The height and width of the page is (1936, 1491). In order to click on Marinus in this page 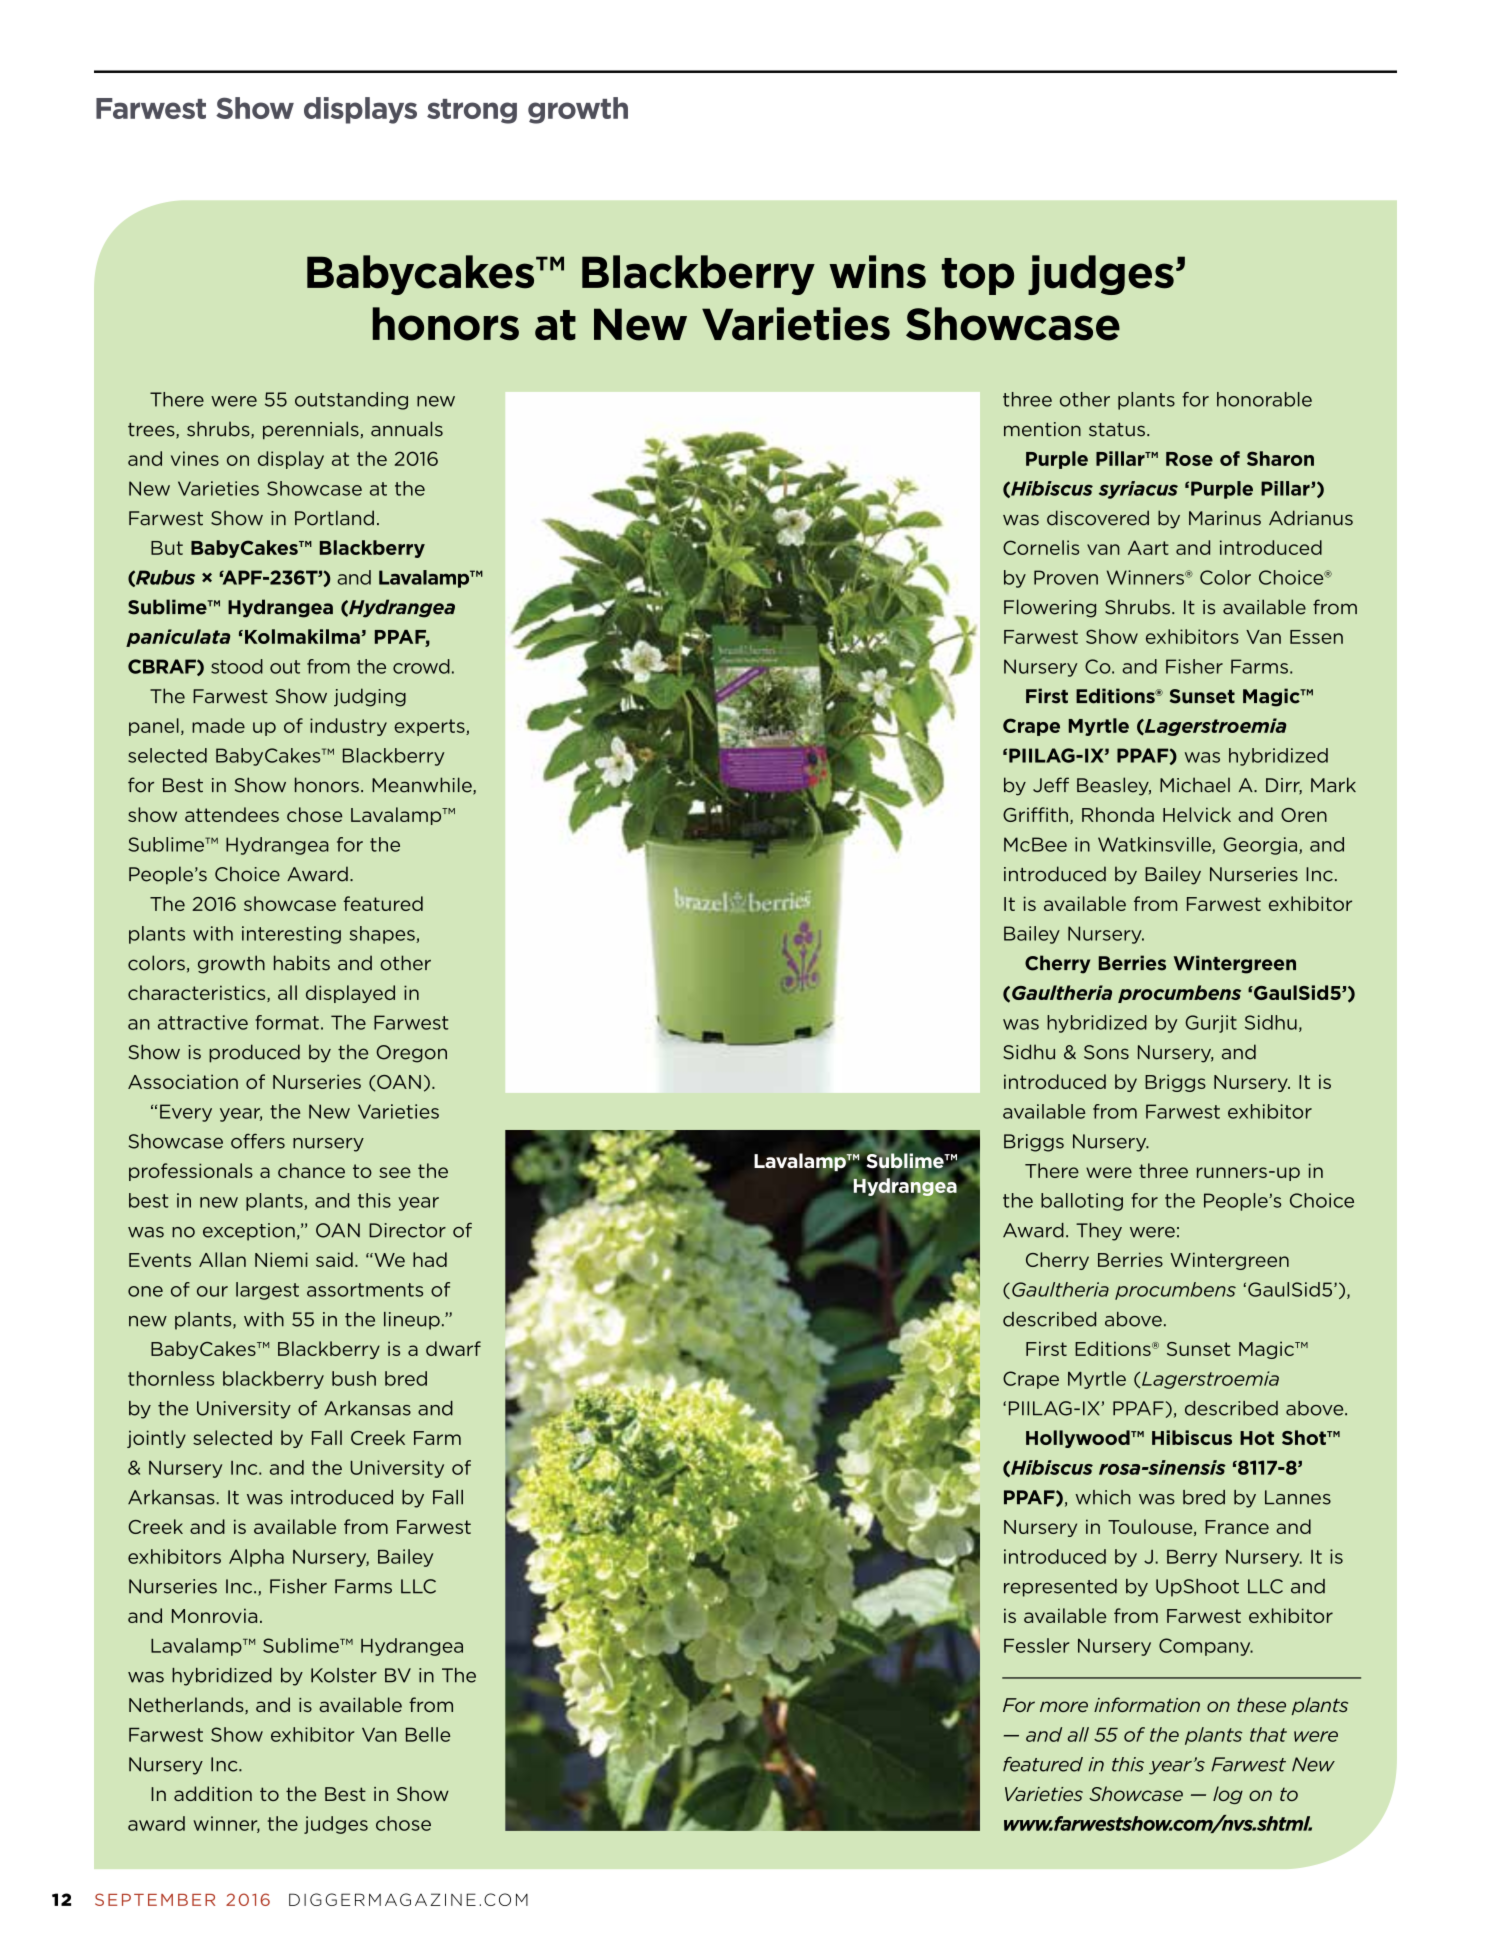, I will do `click(1225, 518)`.
